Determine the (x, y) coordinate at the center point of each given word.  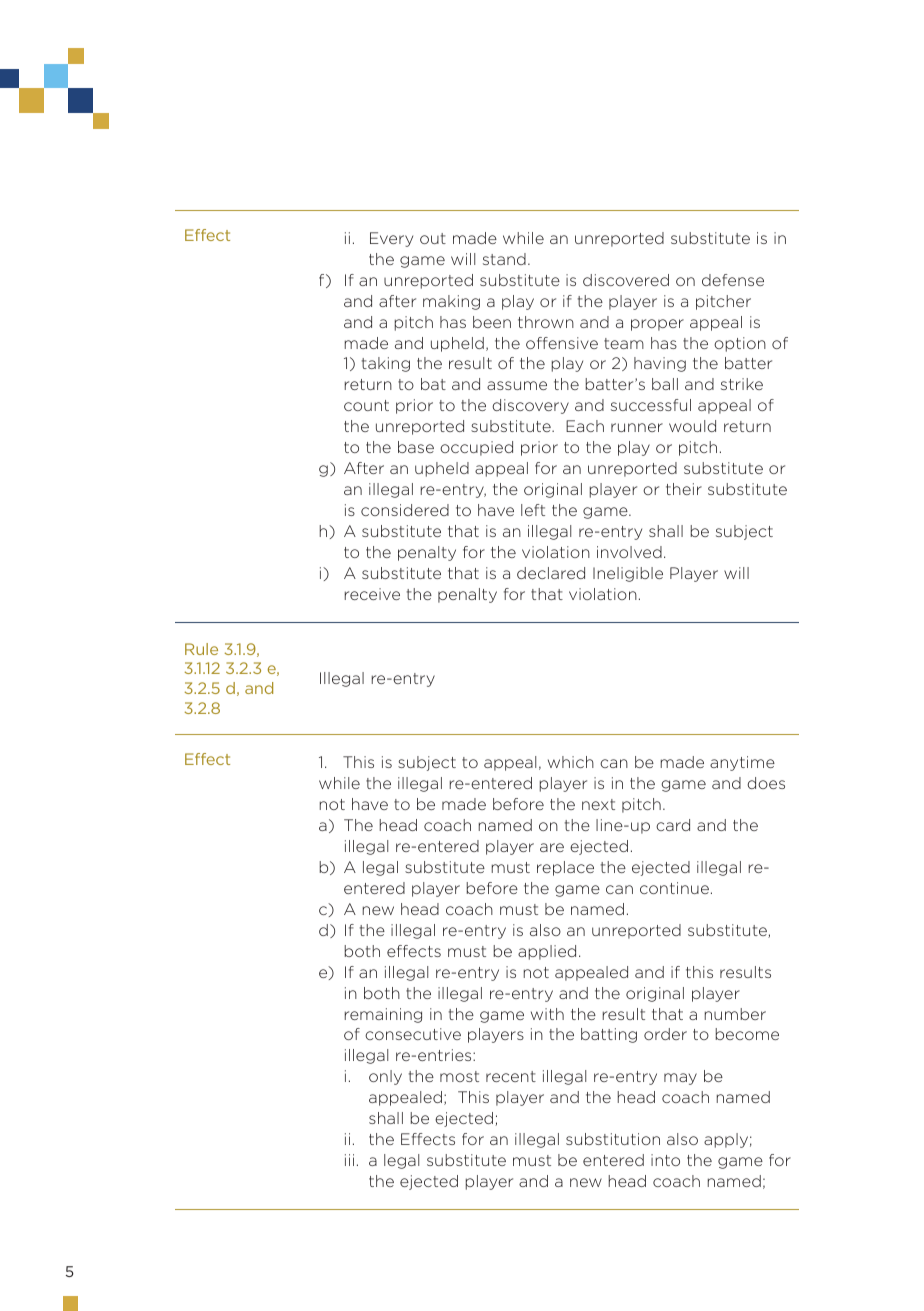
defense (733, 280)
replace (565, 868)
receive (372, 594)
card (673, 825)
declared (551, 573)
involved (629, 552)
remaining (383, 1015)
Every (391, 239)
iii (349, 1160)
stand (504, 259)
